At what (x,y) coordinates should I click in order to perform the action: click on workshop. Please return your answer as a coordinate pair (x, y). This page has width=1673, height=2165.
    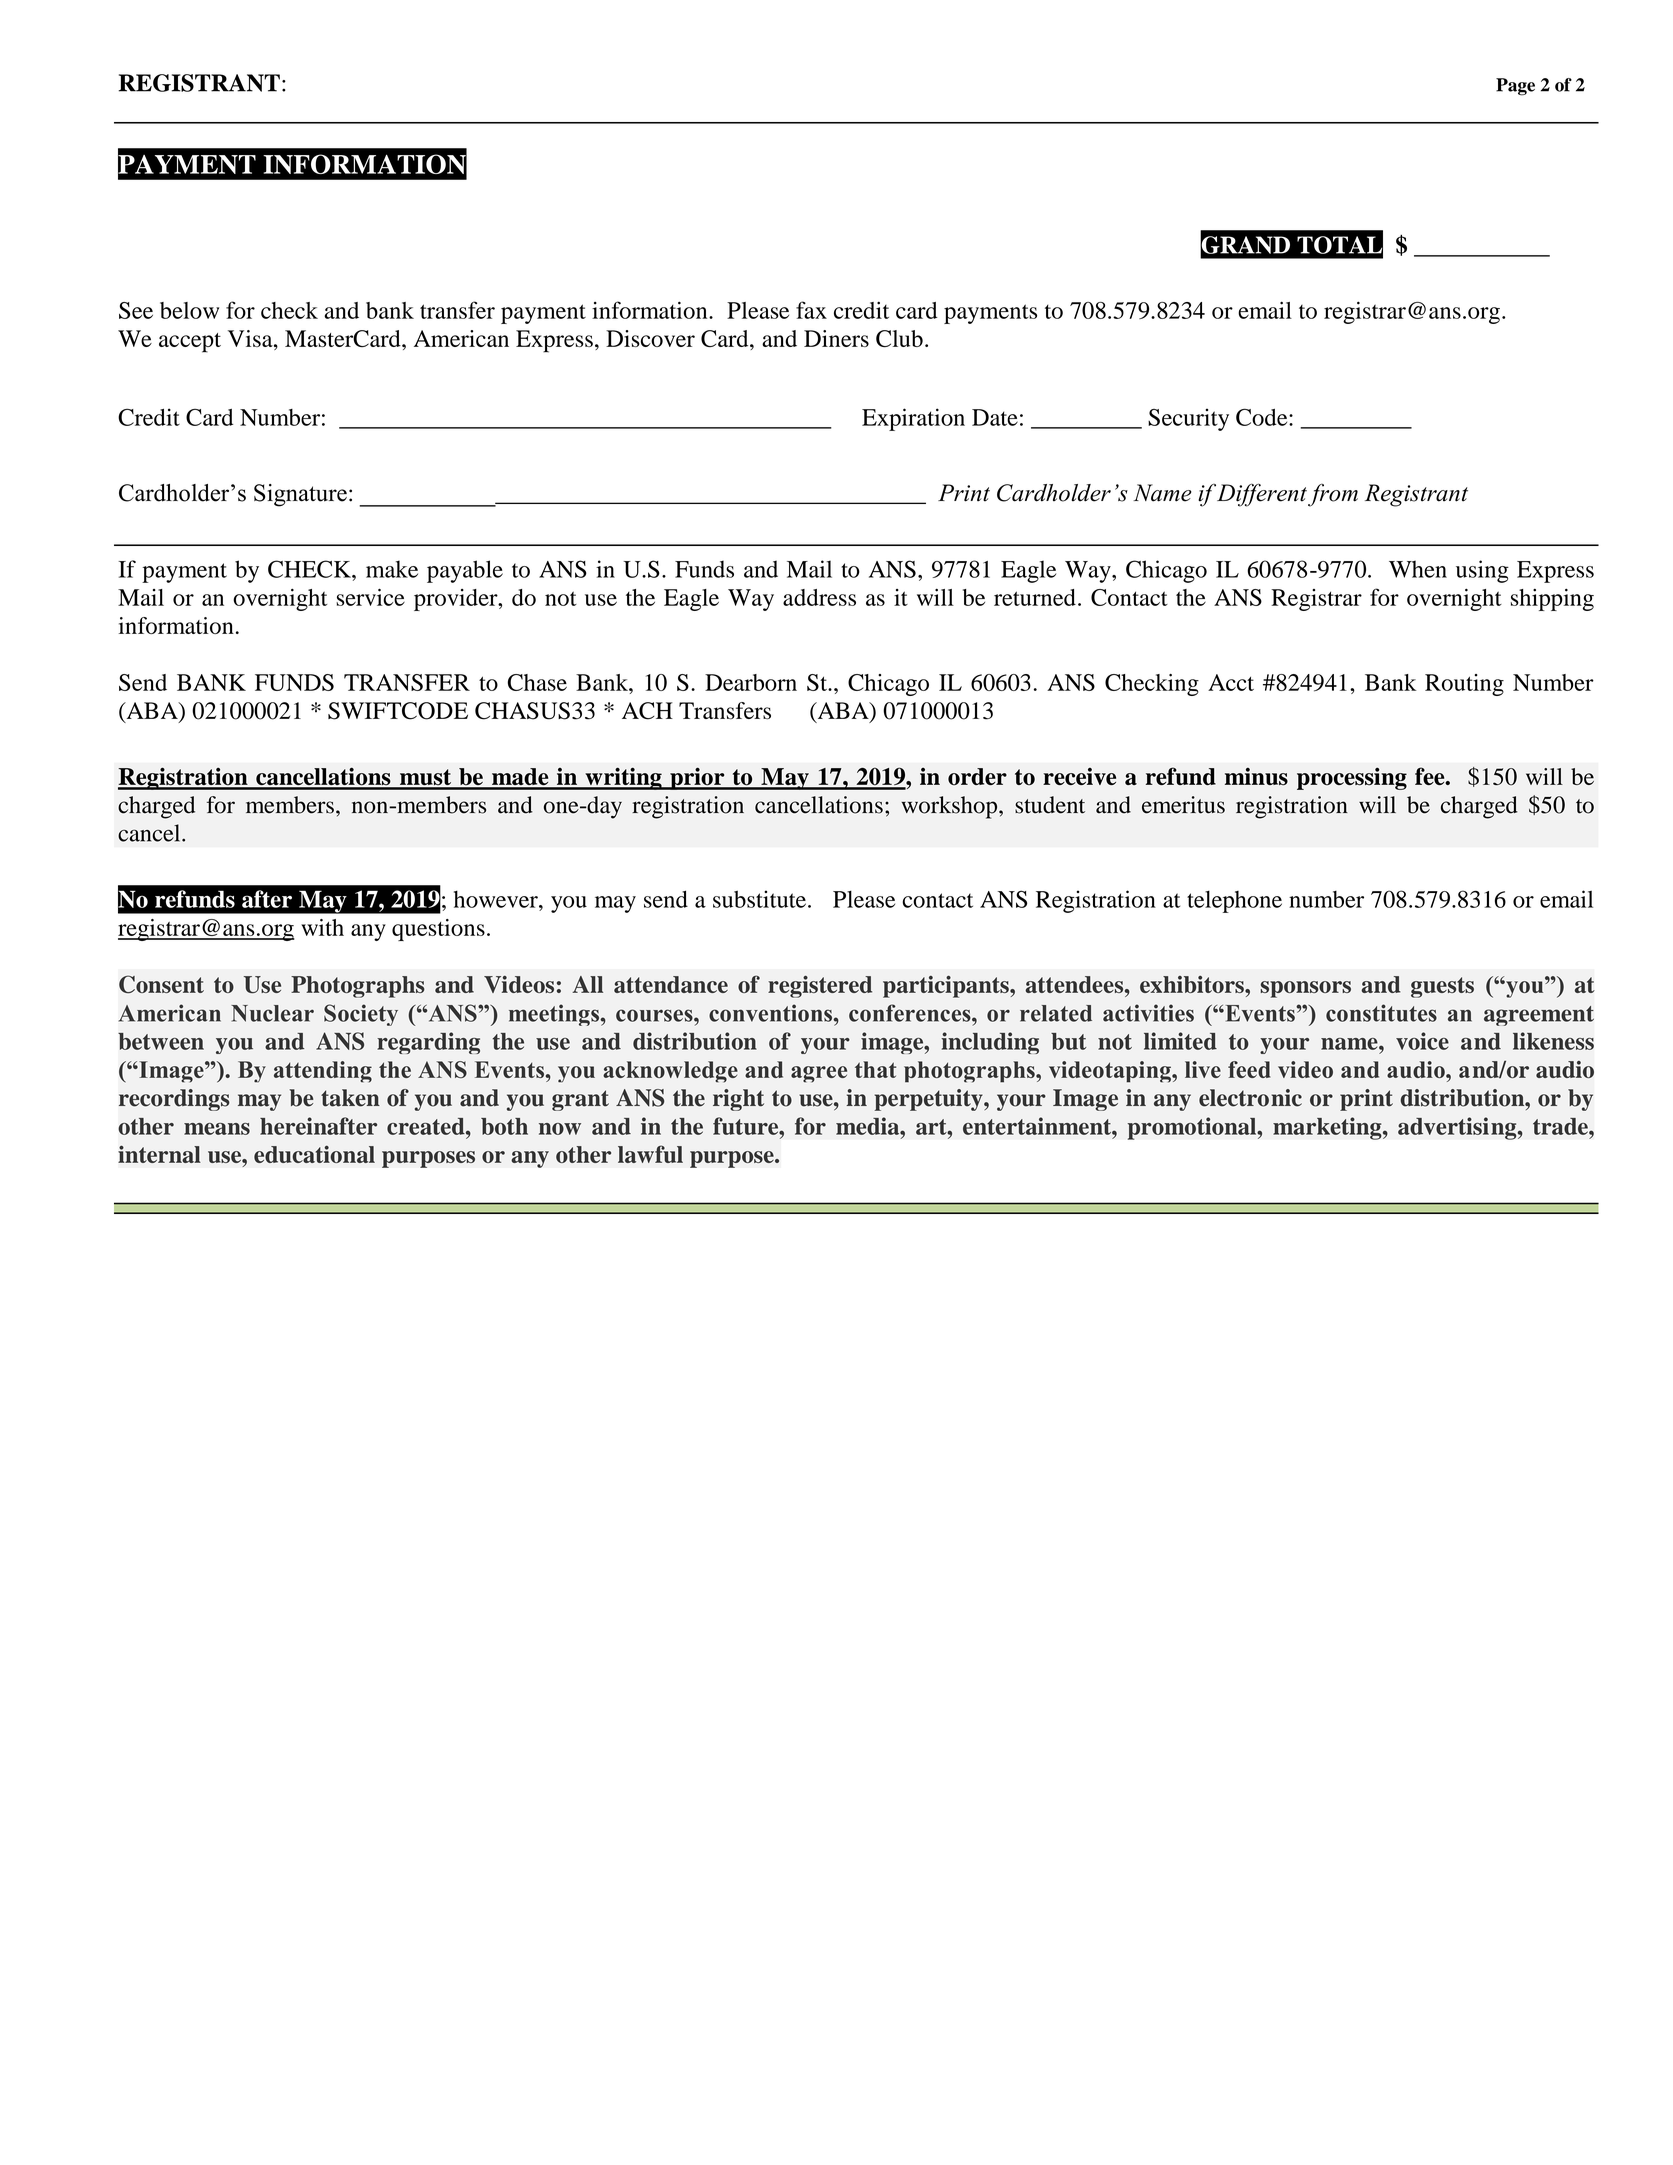
    Looking at the image, I should click on (950, 807).
